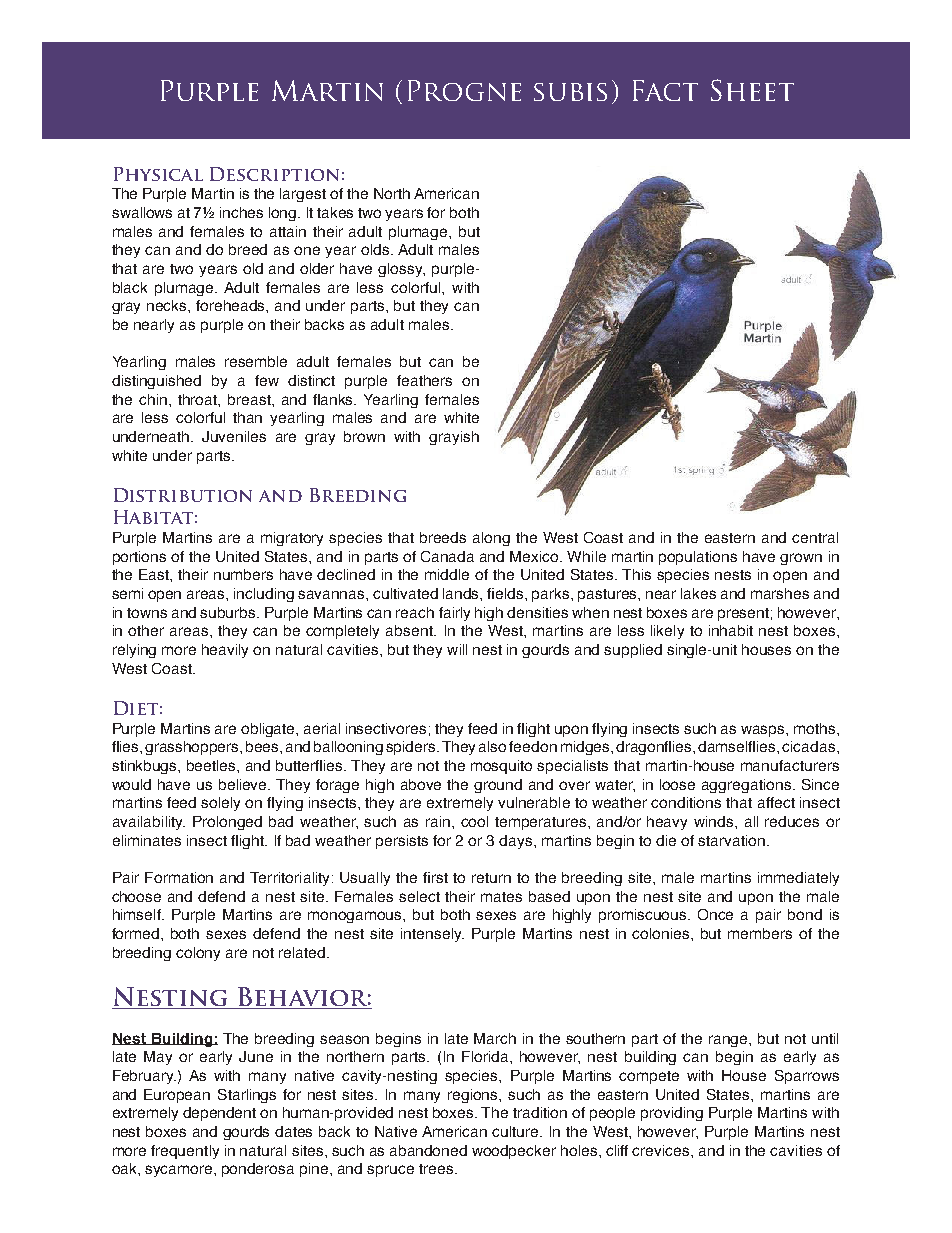  What do you see at coordinates (364, 436) in the screenshot?
I see `brown` at bounding box center [364, 436].
